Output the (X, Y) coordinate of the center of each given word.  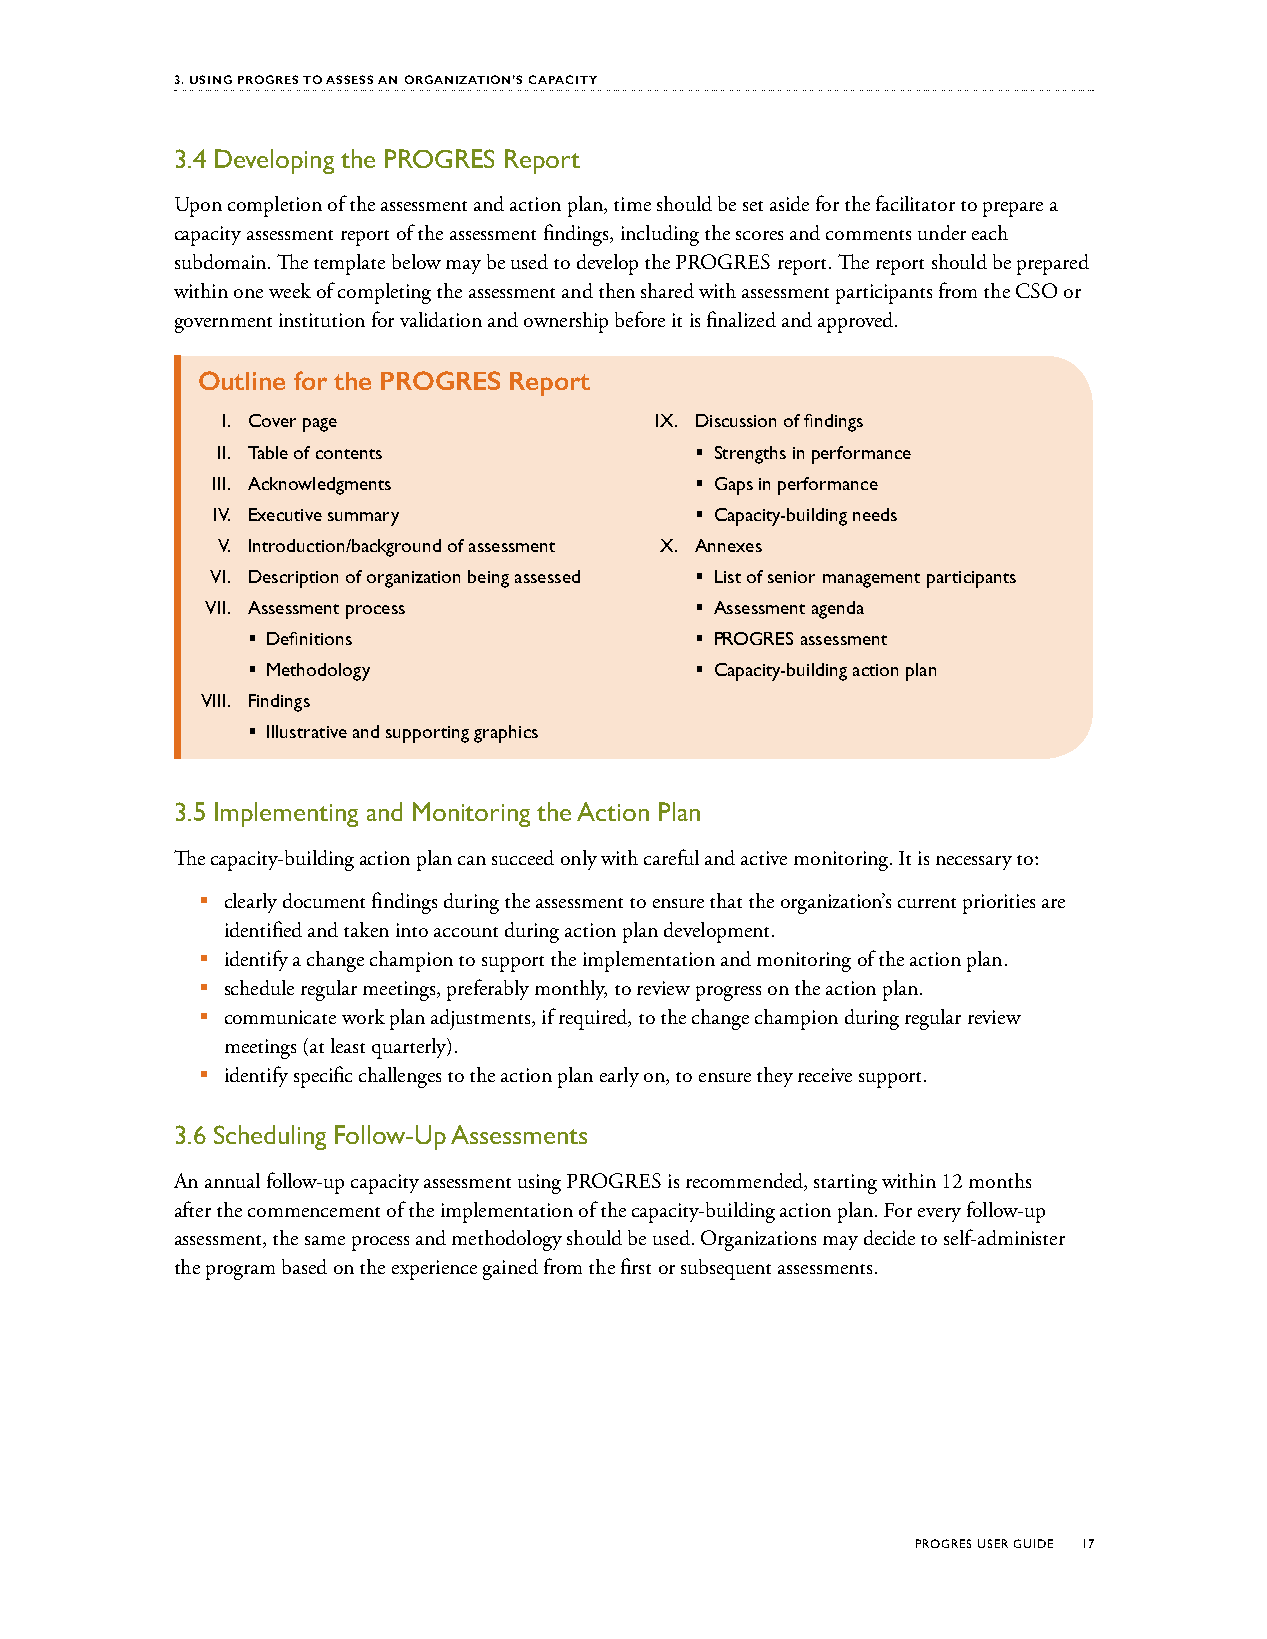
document (324, 900)
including (660, 235)
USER (993, 1543)
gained (510, 1269)
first (636, 1266)
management (871, 580)
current (927, 903)
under (942, 232)
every (939, 1215)
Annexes (728, 545)
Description (293, 579)
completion (275, 206)
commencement (314, 1212)
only (579, 860)
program (240, 1272)
